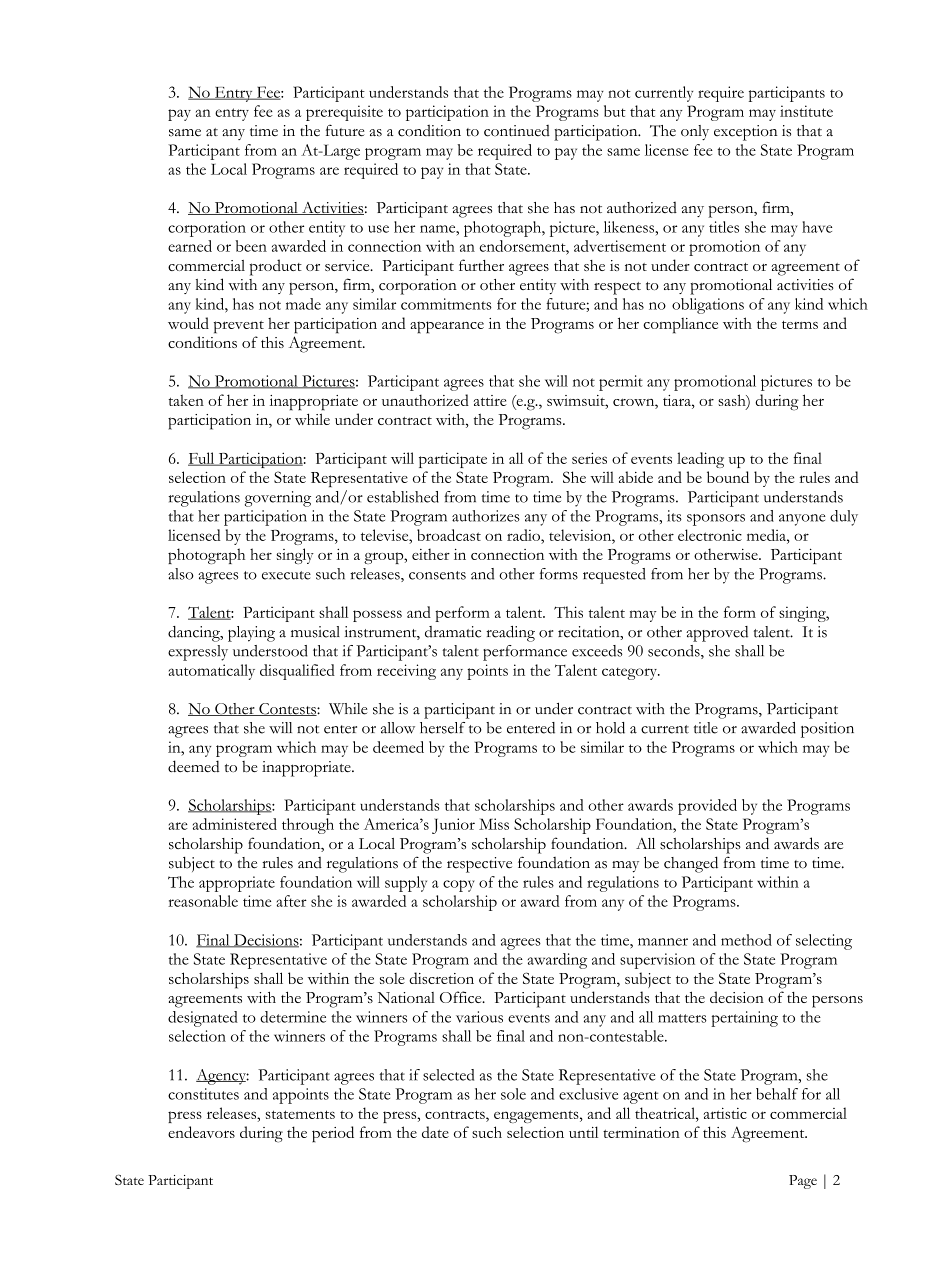 The image size is (952, 1272). I want to click on approved, so click(717, 634).
